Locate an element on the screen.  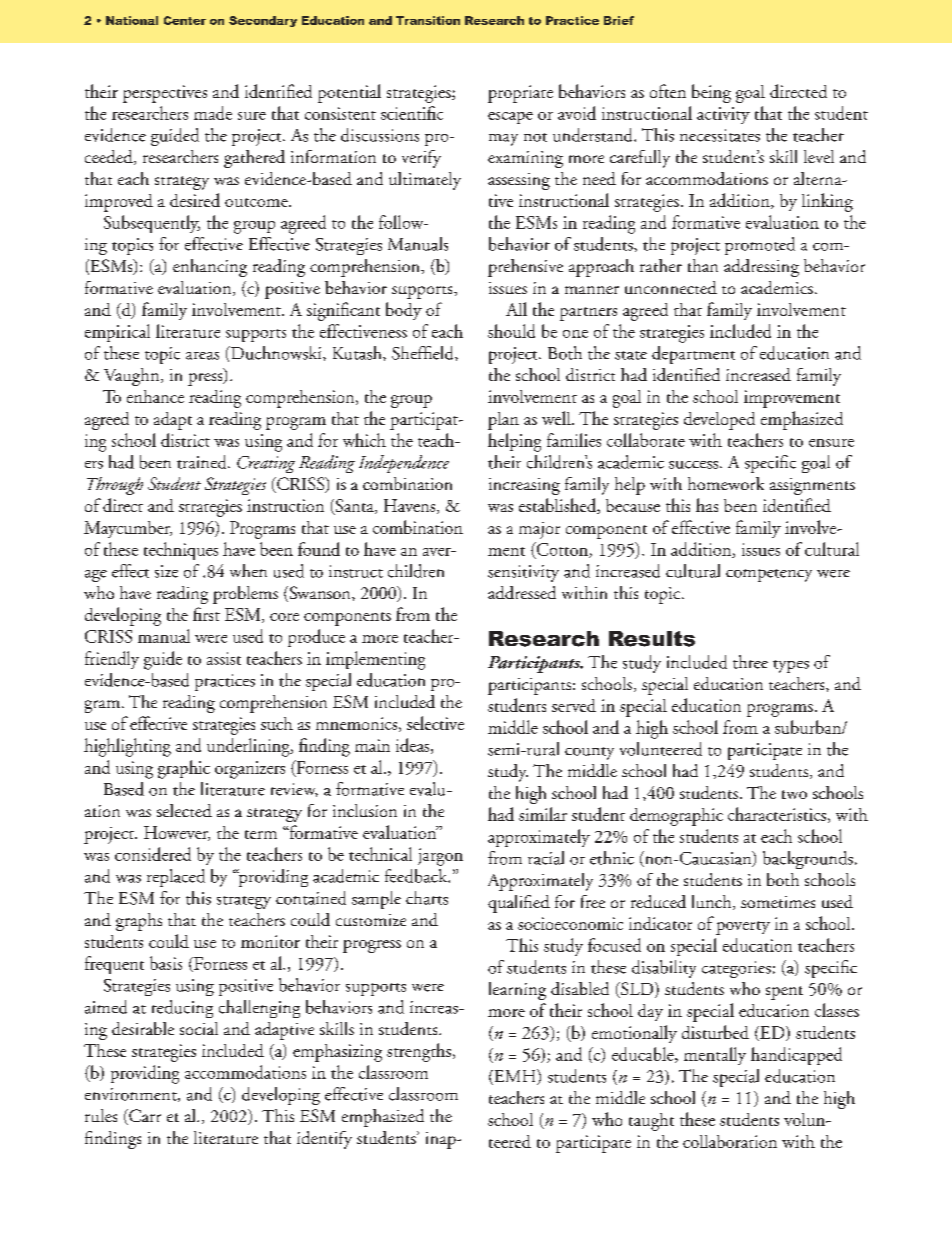
underlining is located at coordinates (249, 747).
